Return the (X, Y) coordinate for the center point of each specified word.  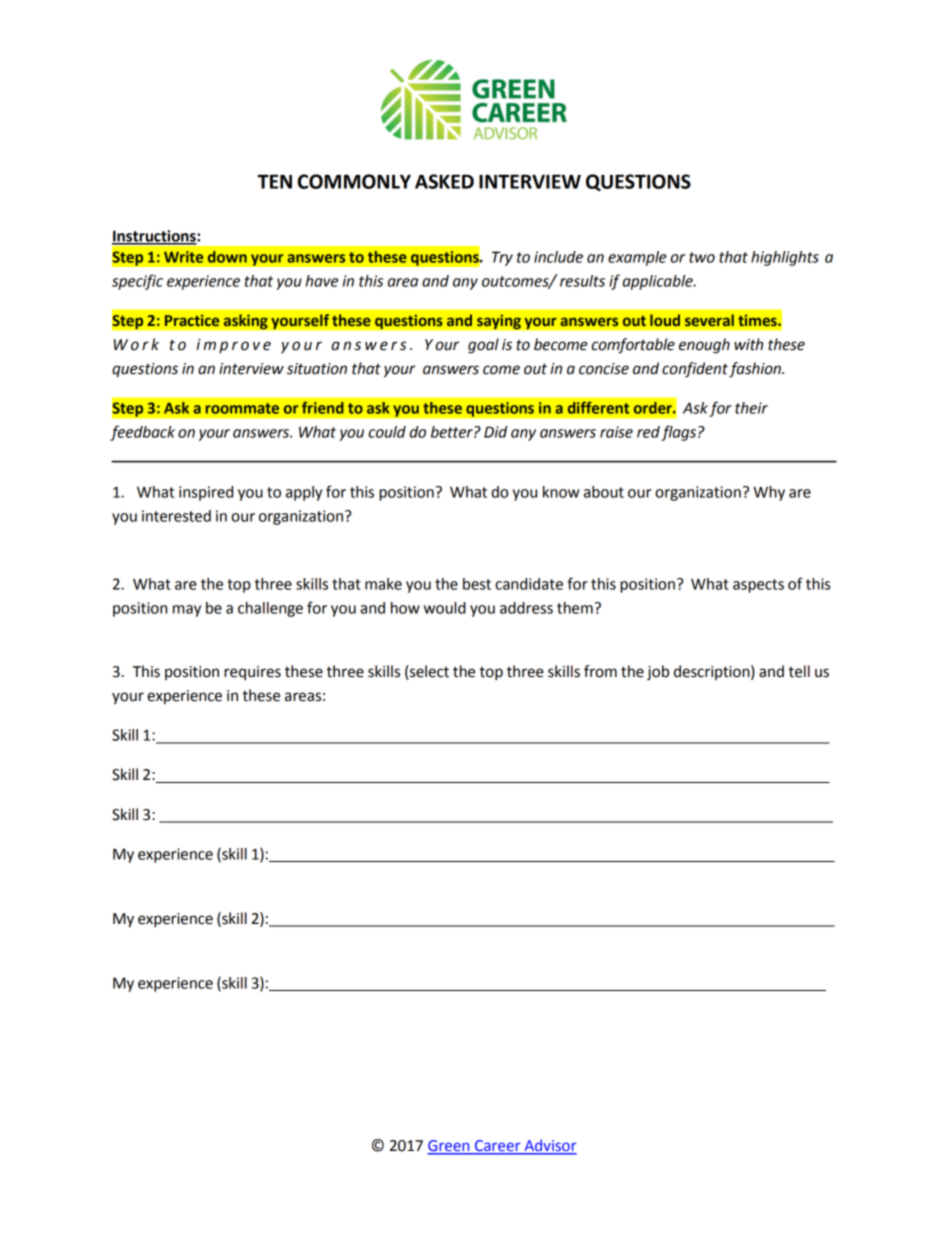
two (702, 257)
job (658, 672)
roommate (242, 408)
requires (252, 673)
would (445, 608)
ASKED (444, 181)
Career (498, 1147)
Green (449, 1147)
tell (799, 671)
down (227, 257)
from (600, 671)
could (387, 432)
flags (678, 433)
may (187, 611)
